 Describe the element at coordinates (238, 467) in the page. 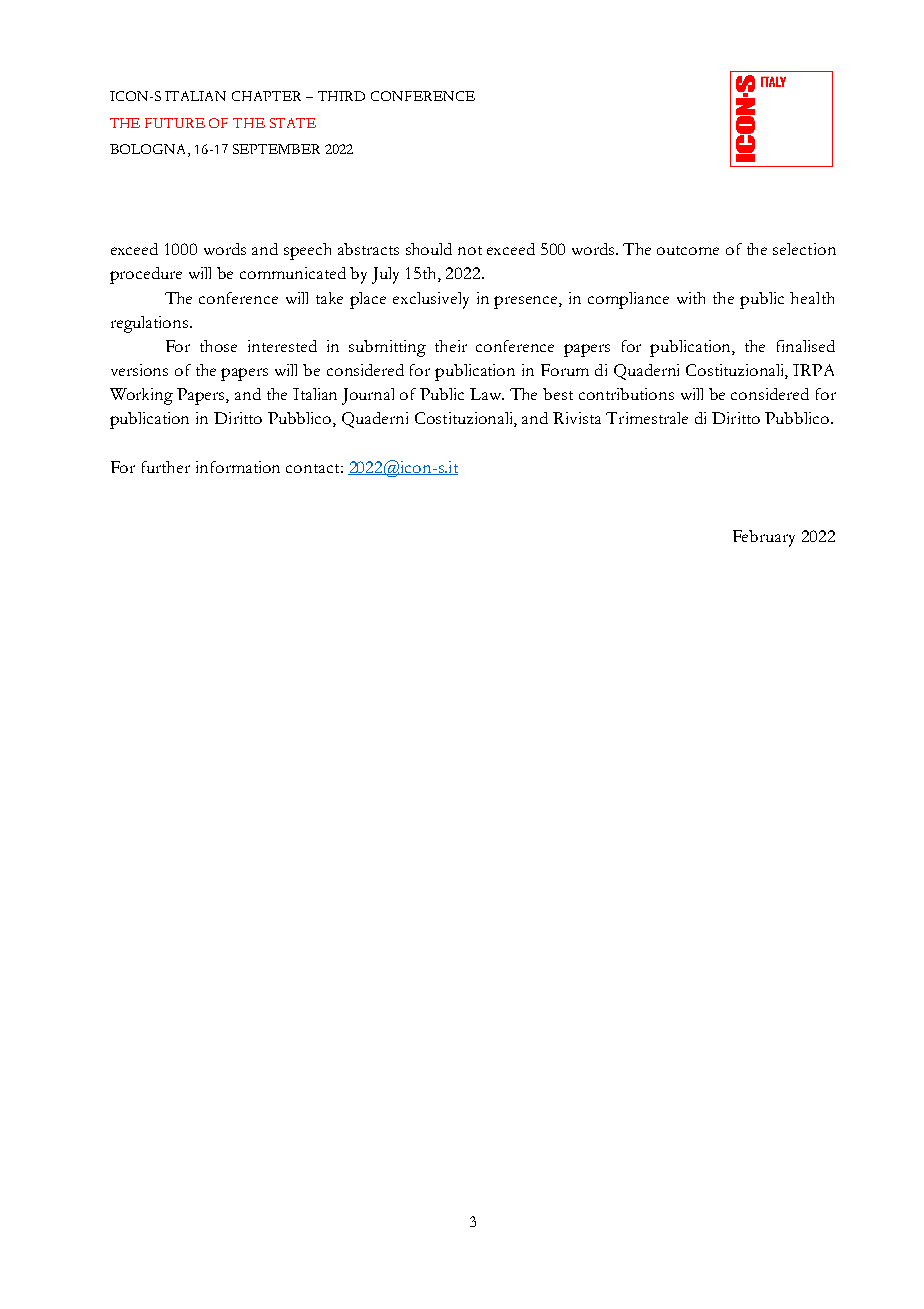

I see `information` at that location.
